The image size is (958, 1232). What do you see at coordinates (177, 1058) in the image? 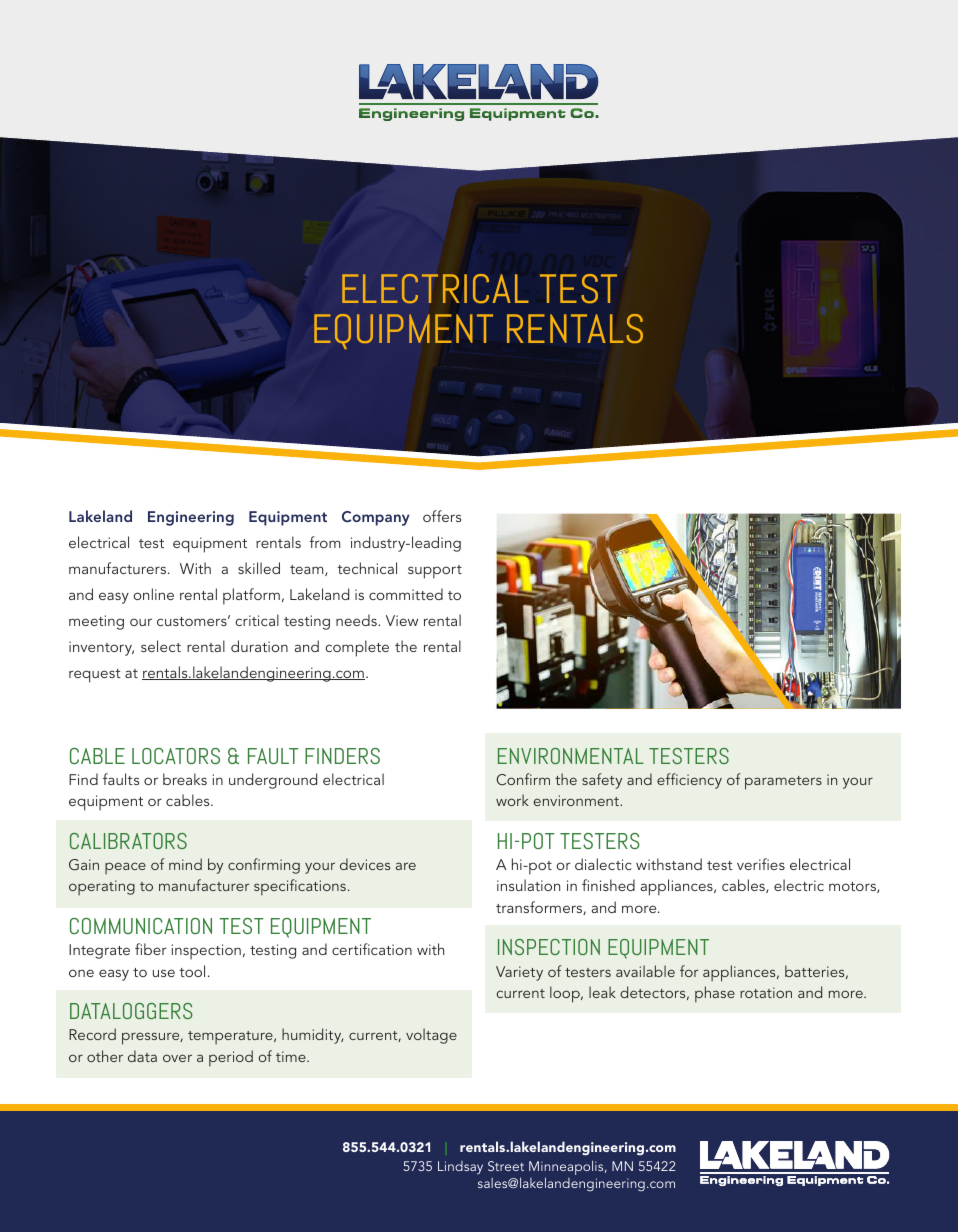
I see `over` at bounding box center [177, 1058].
